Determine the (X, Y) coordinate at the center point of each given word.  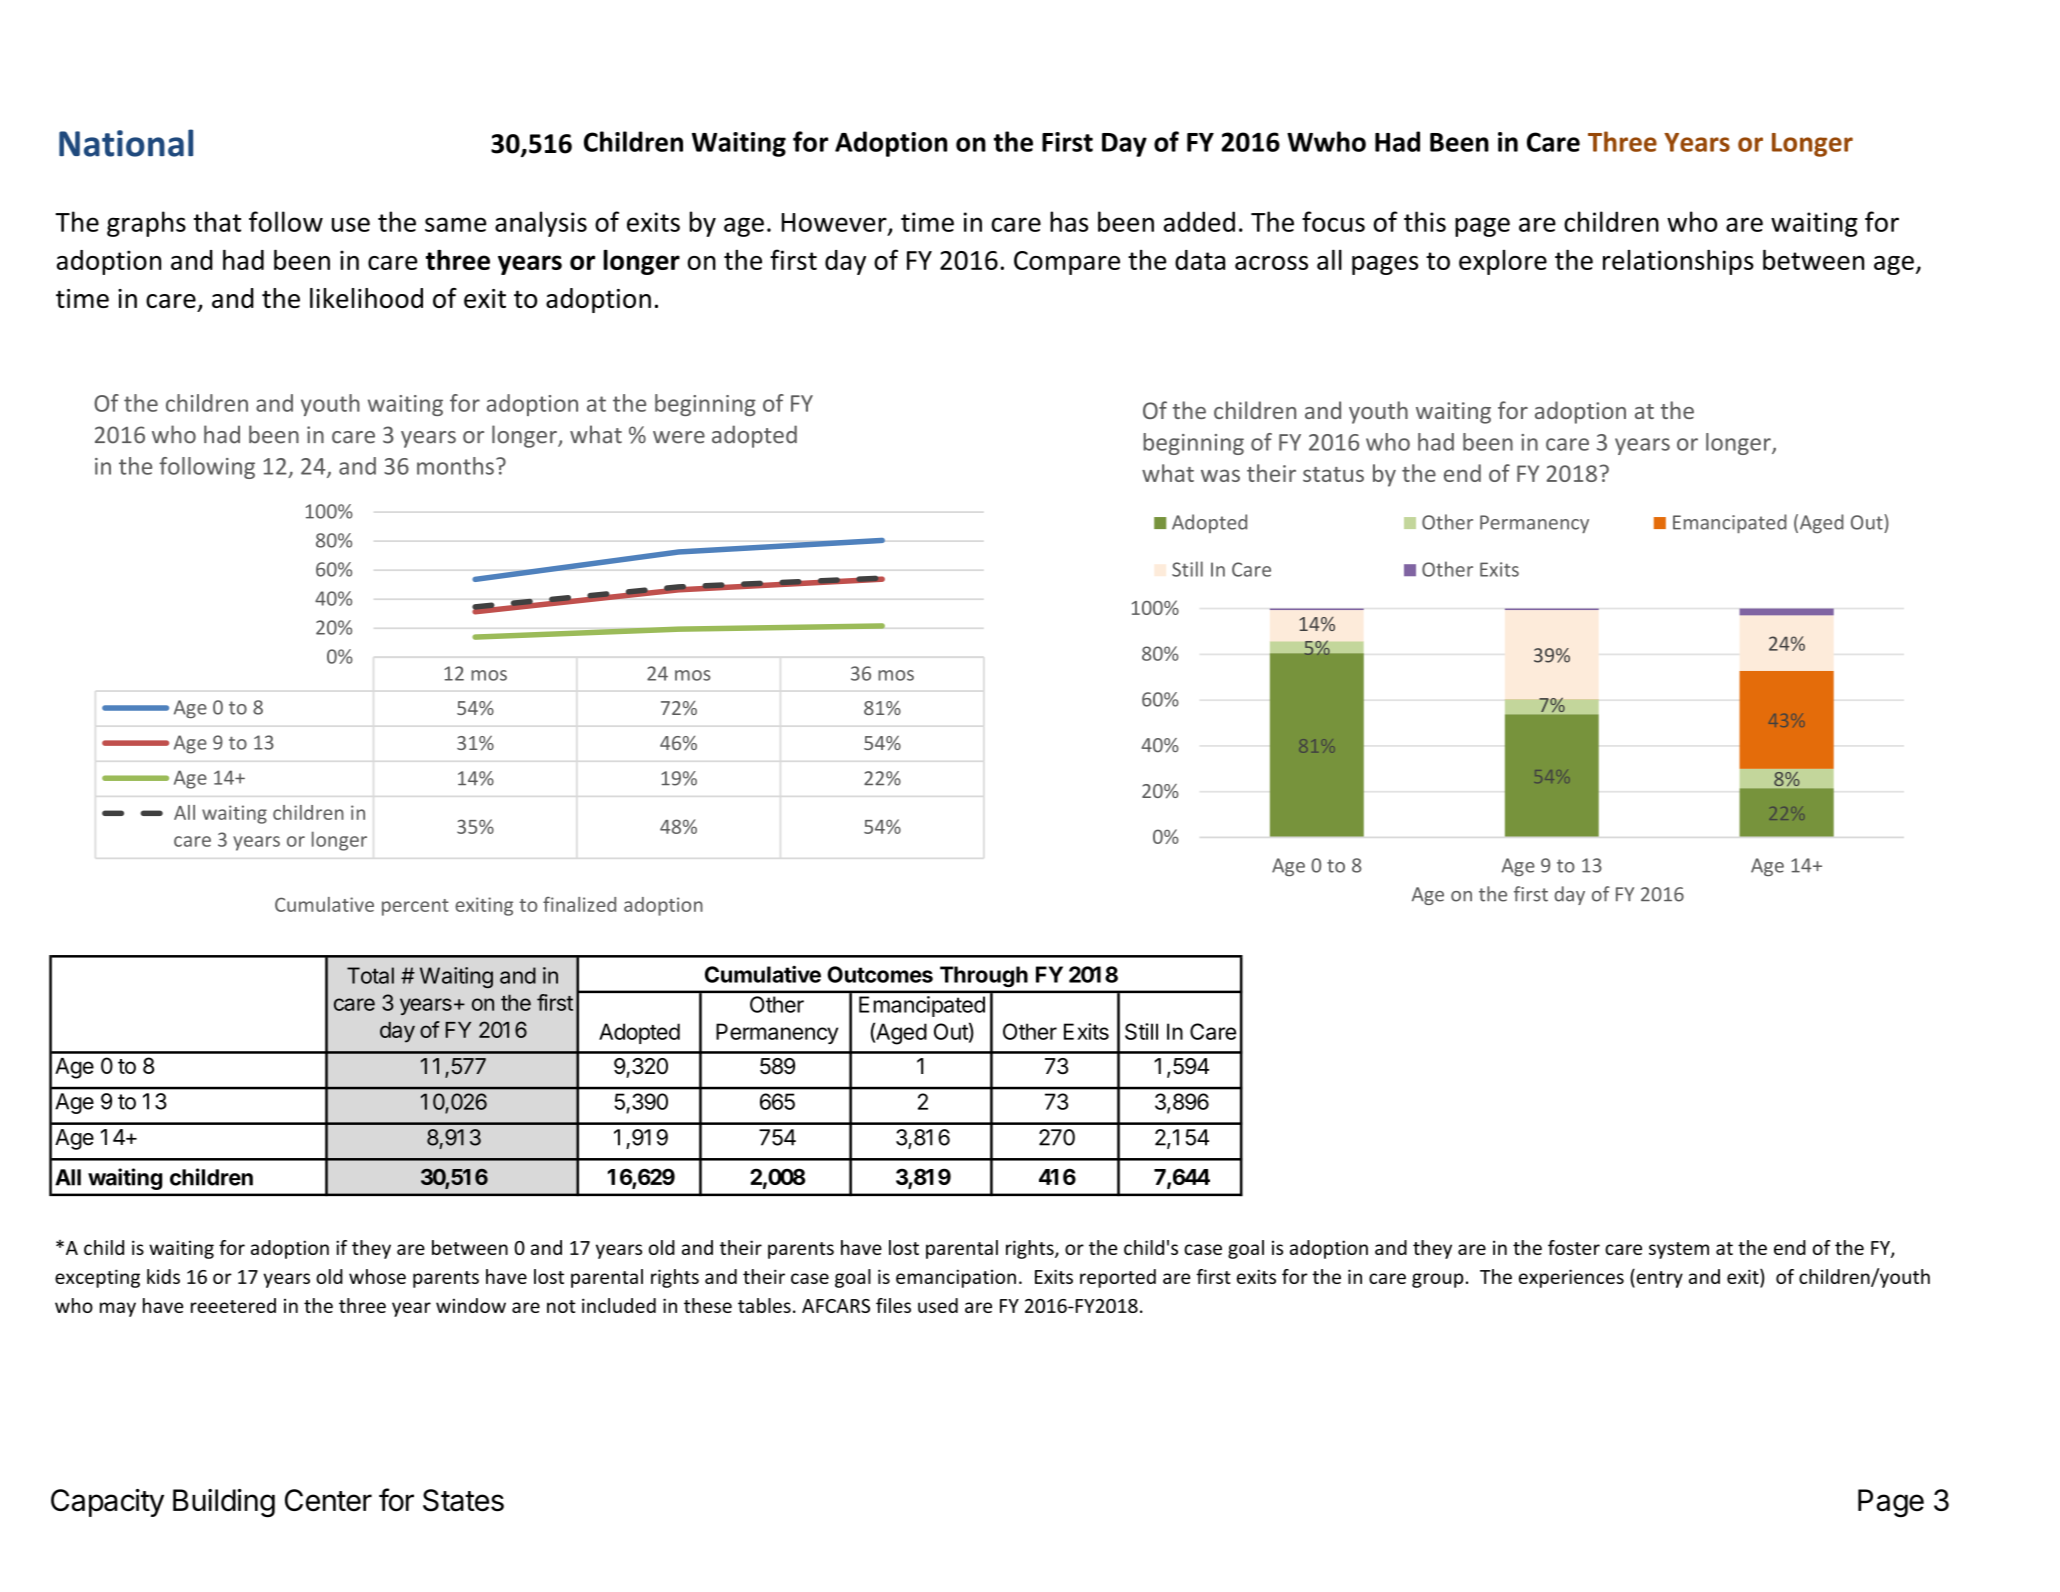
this (1425, 221)
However (835, 223)
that (217, 221)
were (679, 437)
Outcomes (880, 974)
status (1333, 474)
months (455, 466)
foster (1574, 1247)
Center (328, 1500)
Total (370, 975)
